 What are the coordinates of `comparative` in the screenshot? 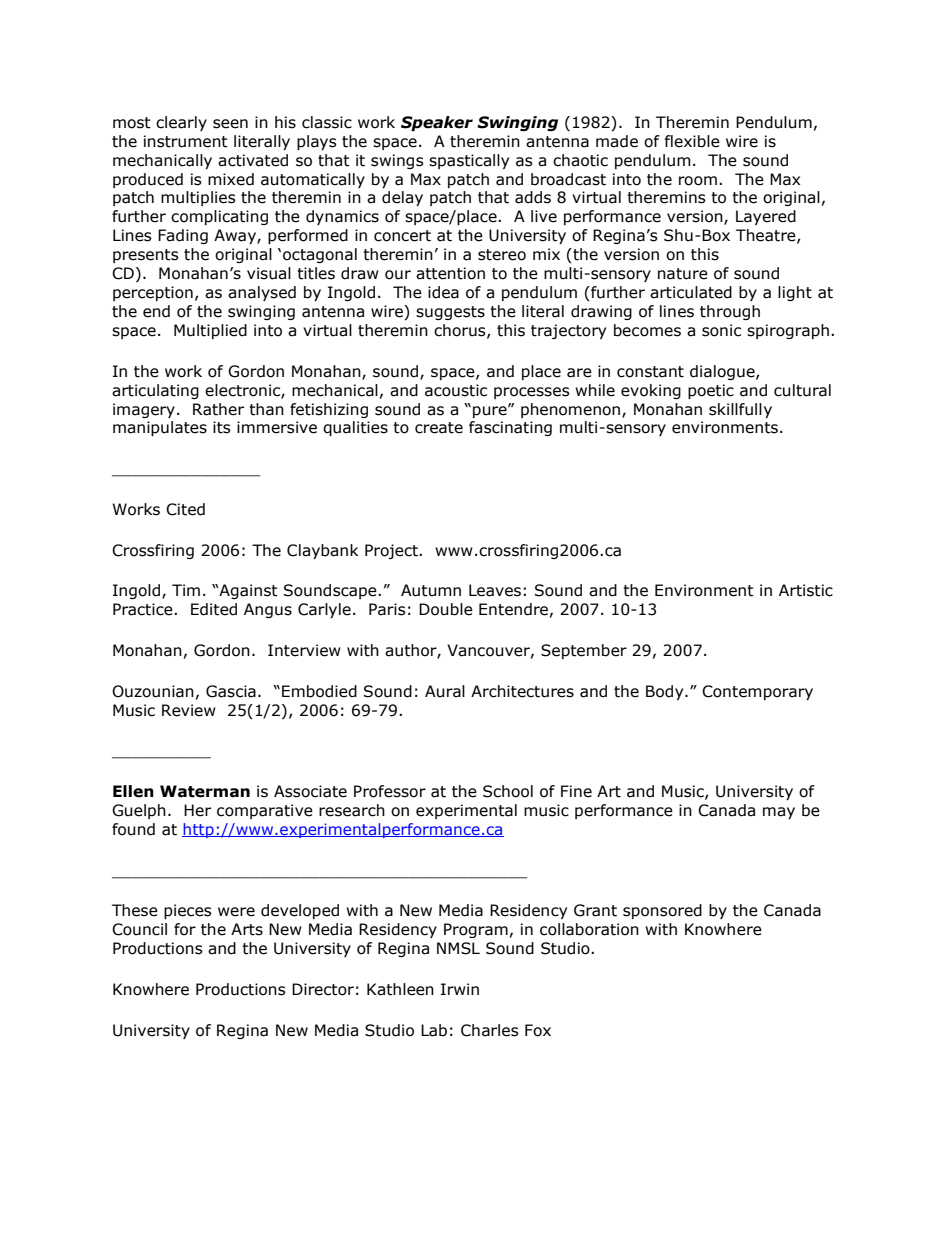 It's located at (265, 811).
